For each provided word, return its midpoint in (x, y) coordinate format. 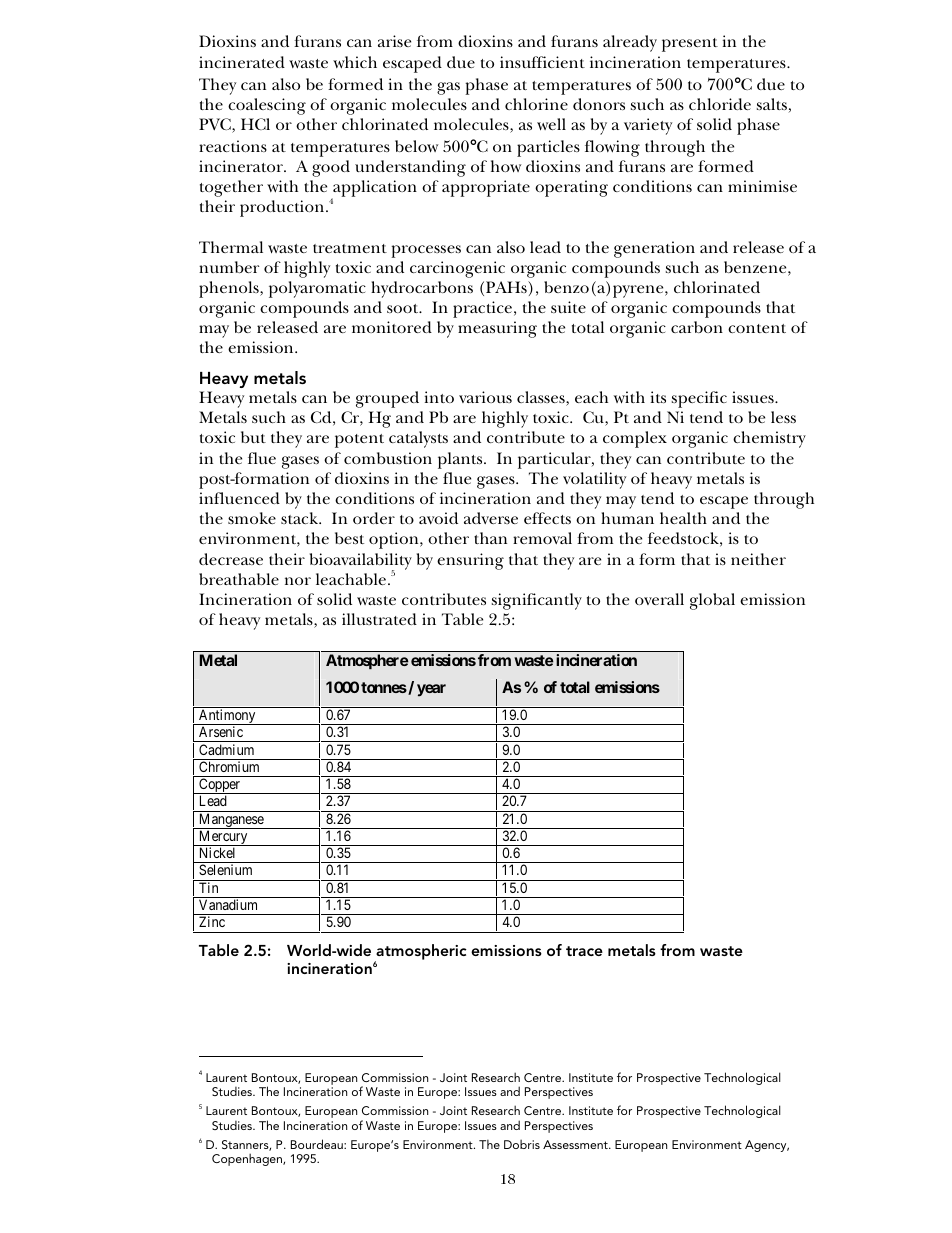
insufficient (542, 62)
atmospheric (420, 953)
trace (584, 951)
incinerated (242, 62)
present (690, 45)
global (712, 601)
